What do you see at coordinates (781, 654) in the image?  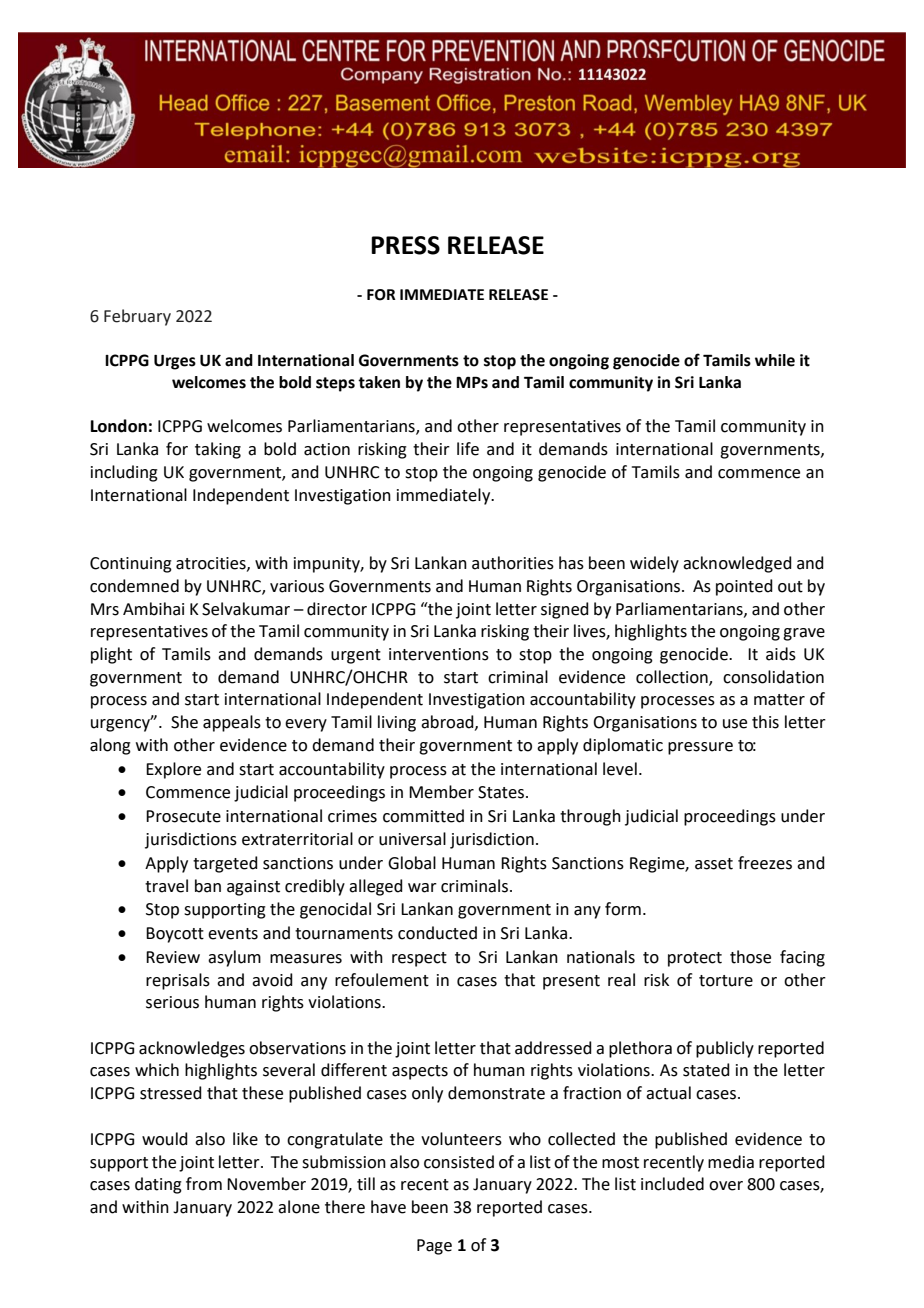 I see `aids` at bounding box center [781, 654].
